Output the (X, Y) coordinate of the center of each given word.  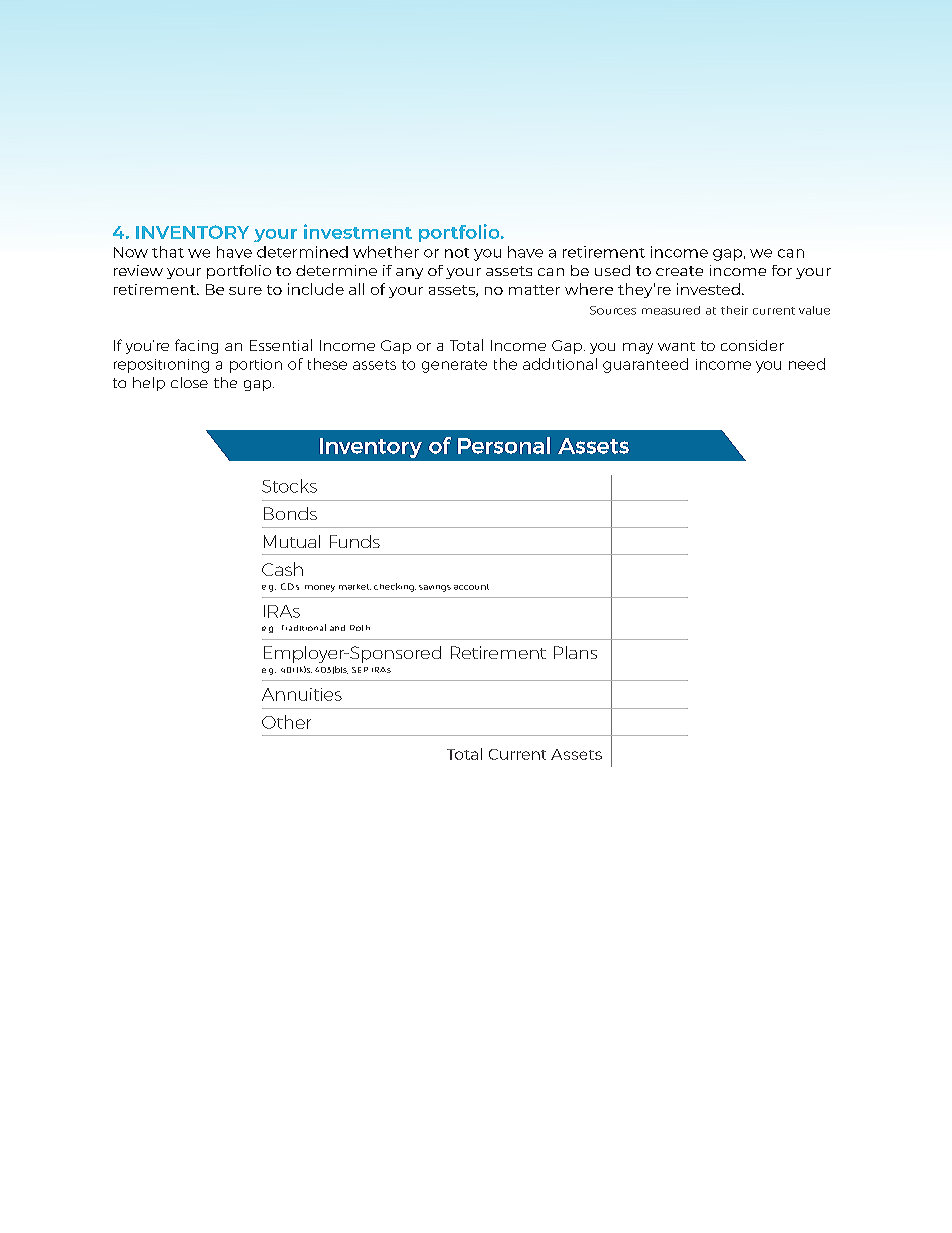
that (168, 252)
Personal (504, 445)
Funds (355, 541)
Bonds (290, 513)
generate (454, 366)
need (807, 364)
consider (752, 345)
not (457, 253)
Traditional (304, 627)
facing (196, 346)
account (471, 587)
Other (286, 722)
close (189, 382)
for (782, 270)
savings (435, 588)
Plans (575, 652)
